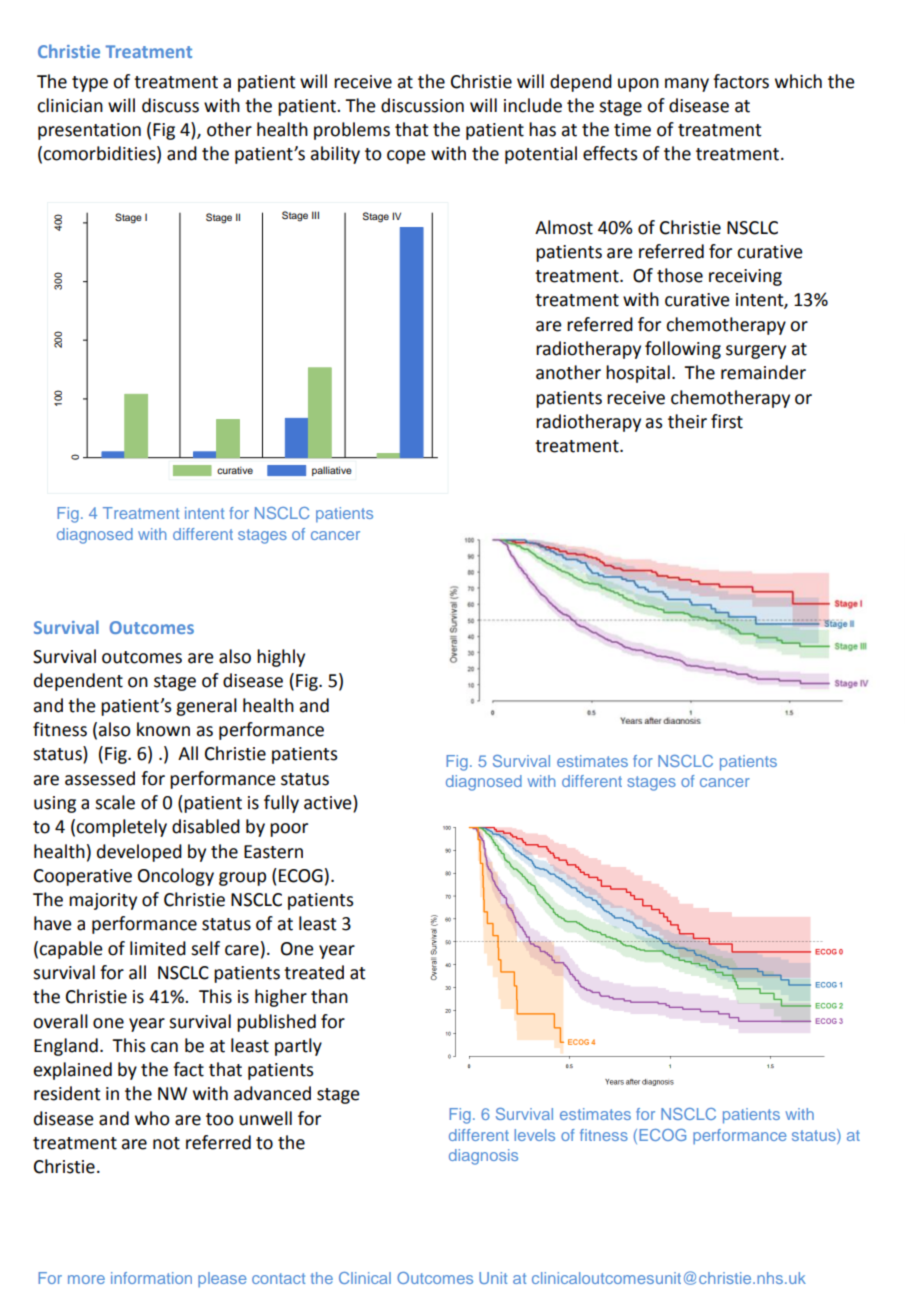 The height and width of the screenshot is (1316, 911). Describe the element at coordinates (151, 1278) in the screenshot. I see `information` at that location.
